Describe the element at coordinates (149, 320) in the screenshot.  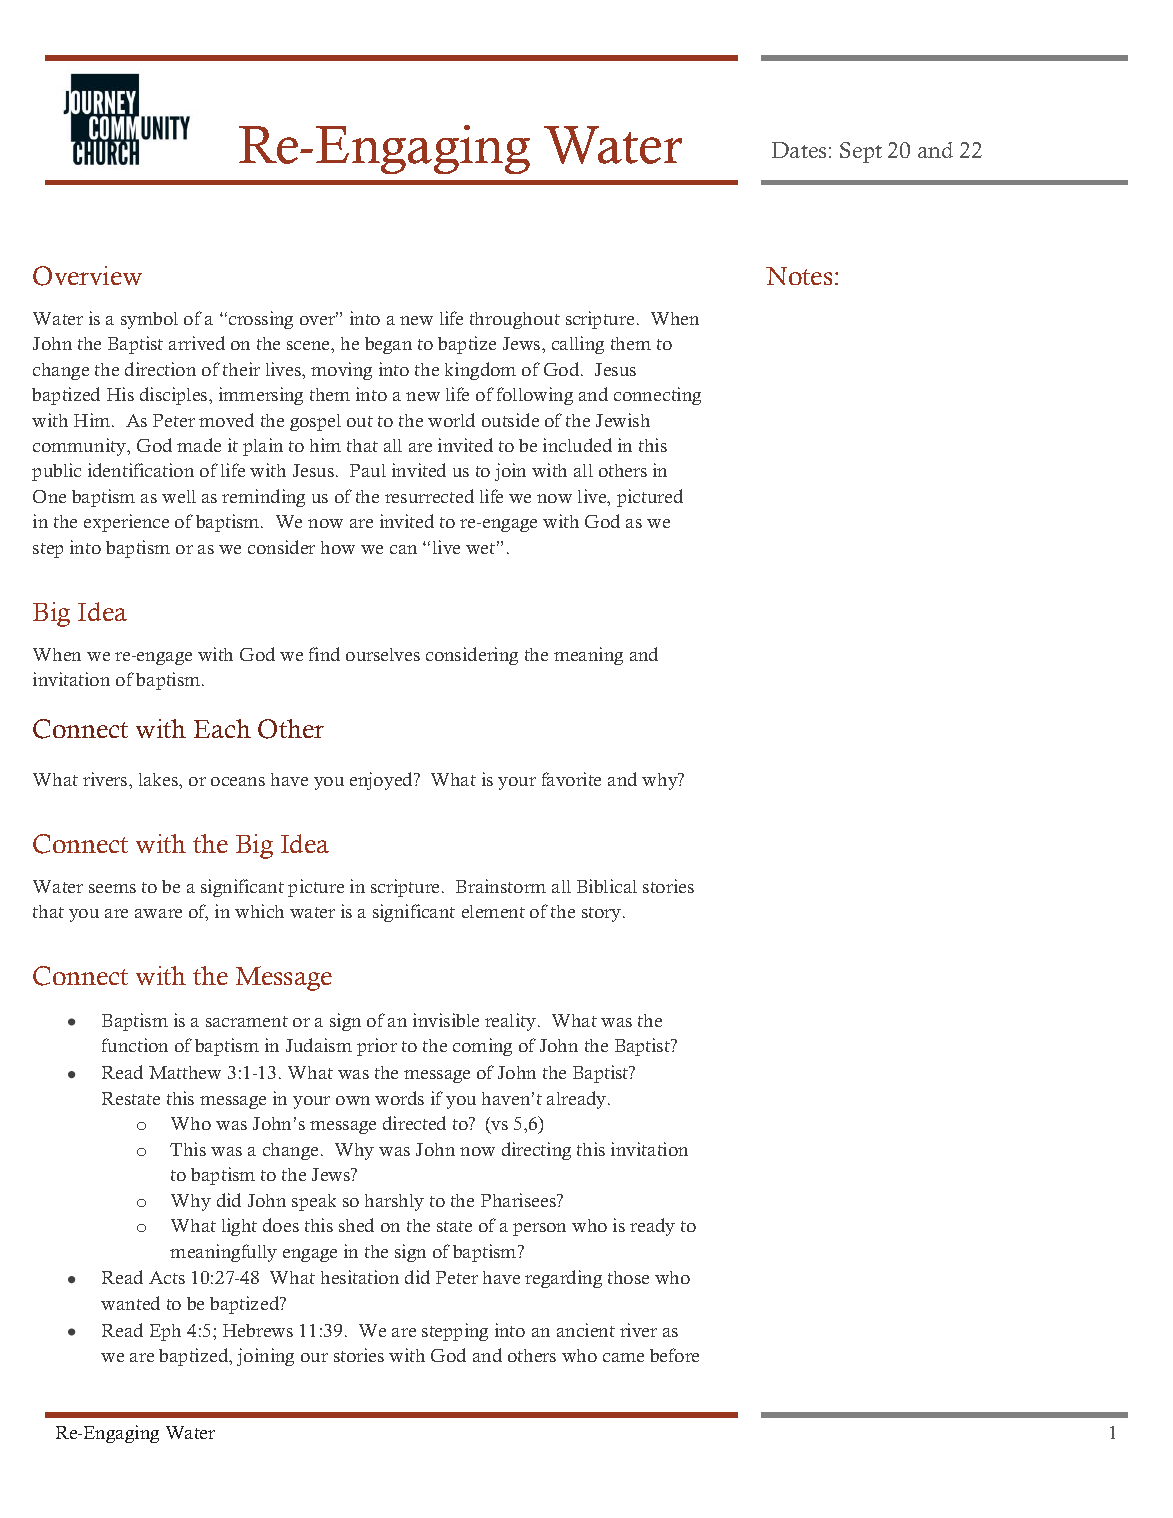
I see `symbol` at that location.
